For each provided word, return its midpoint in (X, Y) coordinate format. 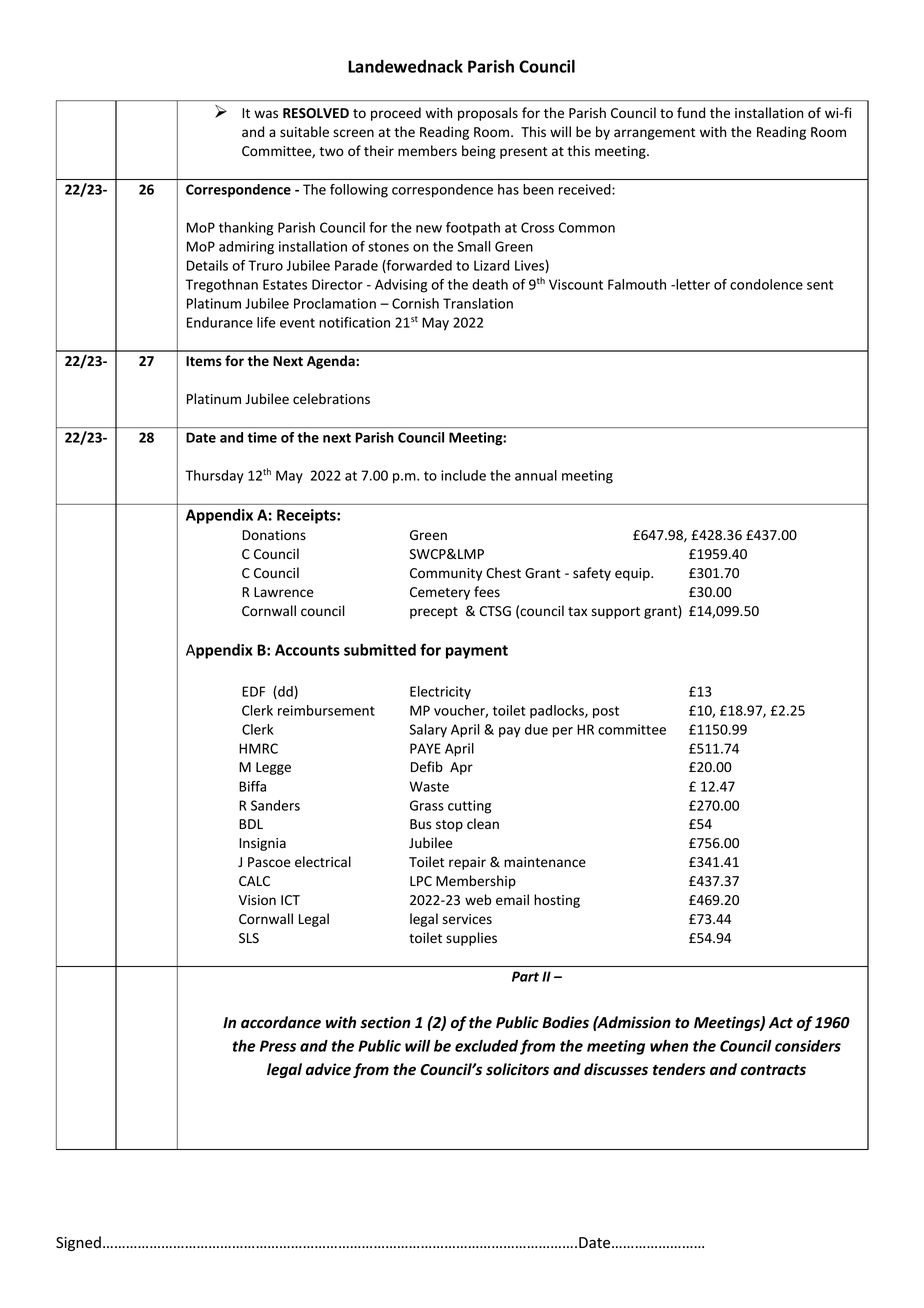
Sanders (275, 805)
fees (487, 592)
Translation (478, 303)
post (606, 712)
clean (483, 823)
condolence (766, 284)
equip (633, 574)
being (479, 152)
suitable (304, 132)
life (266, 322)
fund (691, 112)
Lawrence (284, 592)
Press (278, 1046)
